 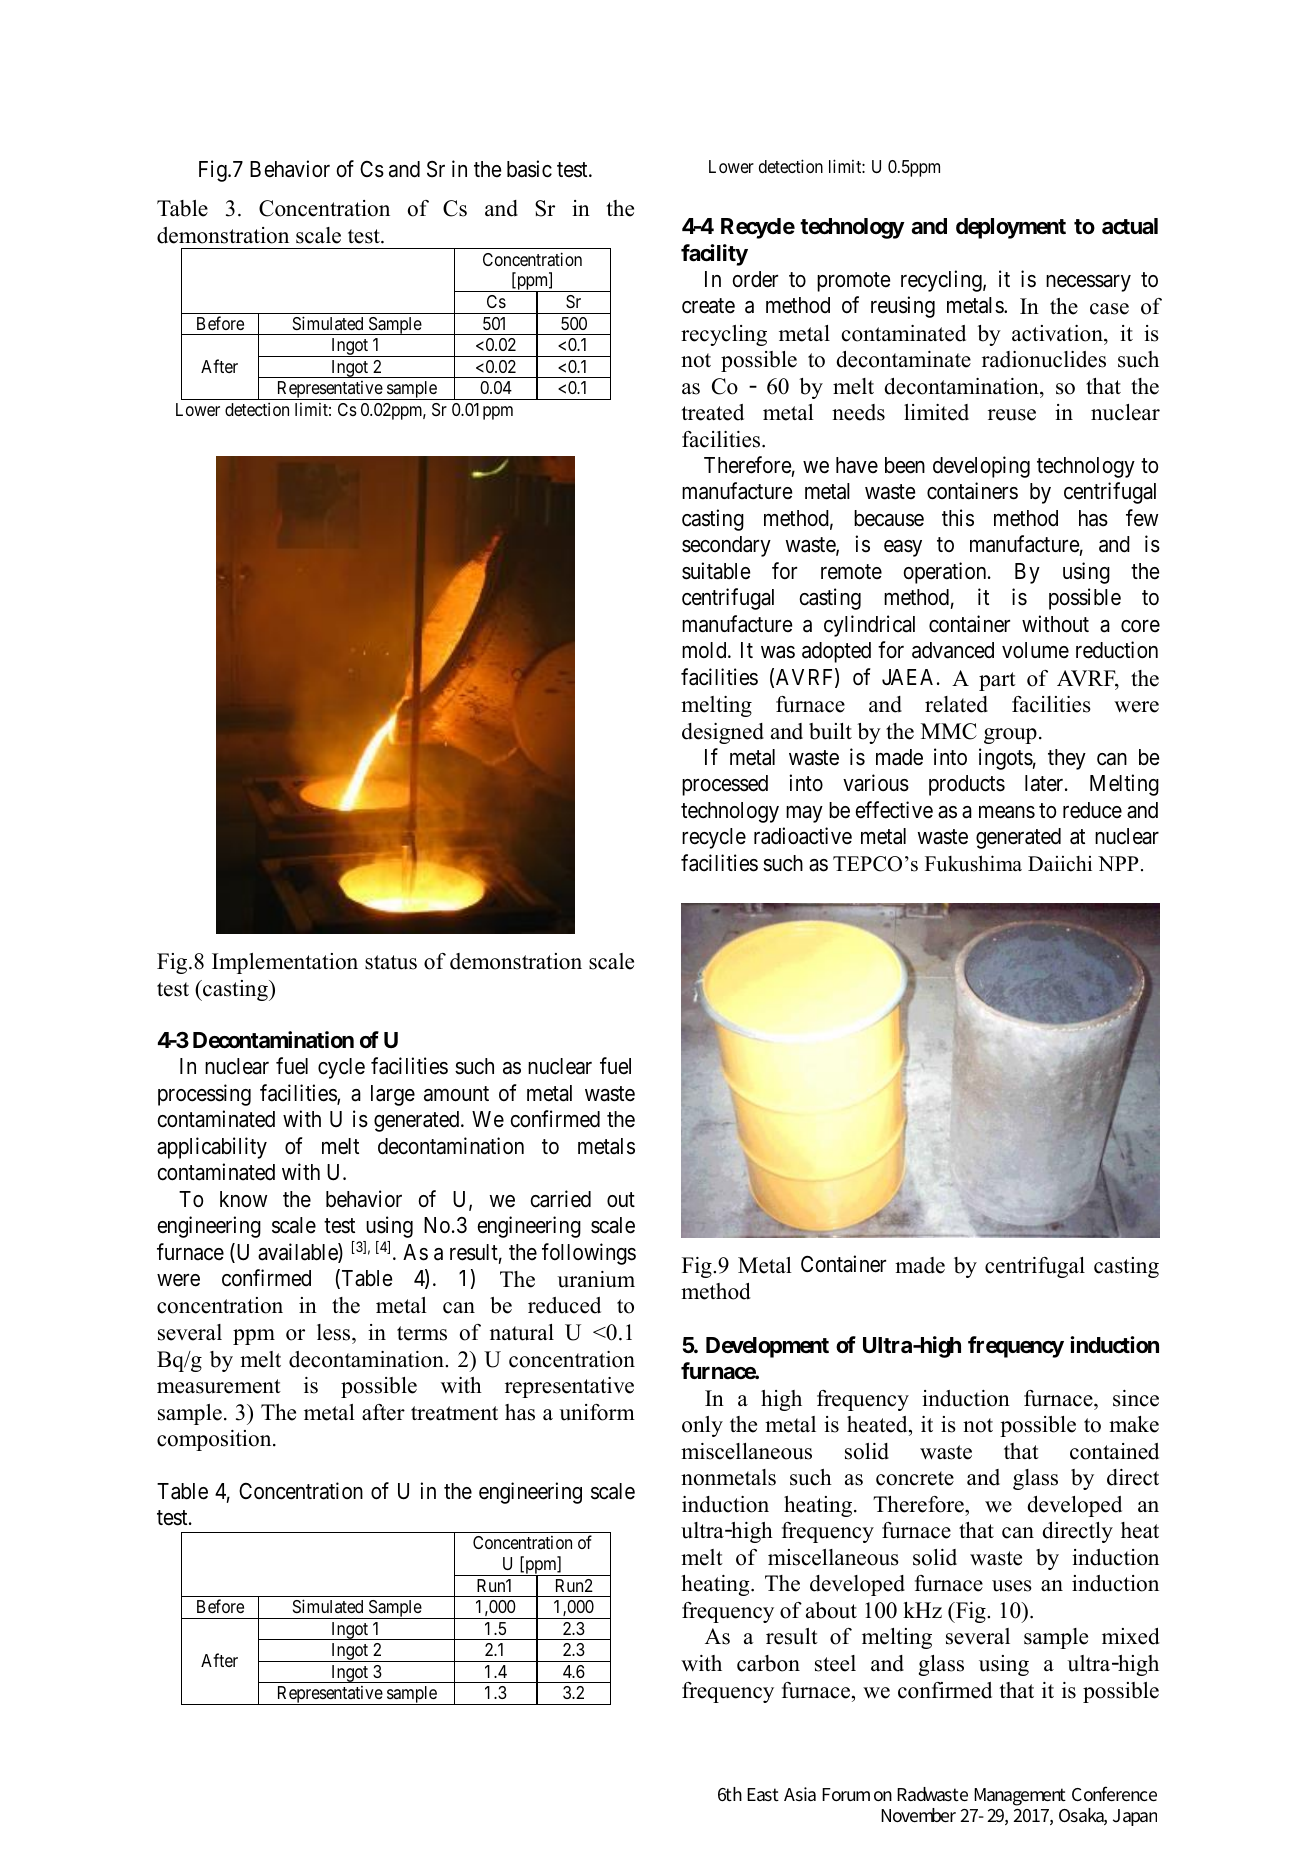 I want to click on Management, so click(x=1020, y=1797).
